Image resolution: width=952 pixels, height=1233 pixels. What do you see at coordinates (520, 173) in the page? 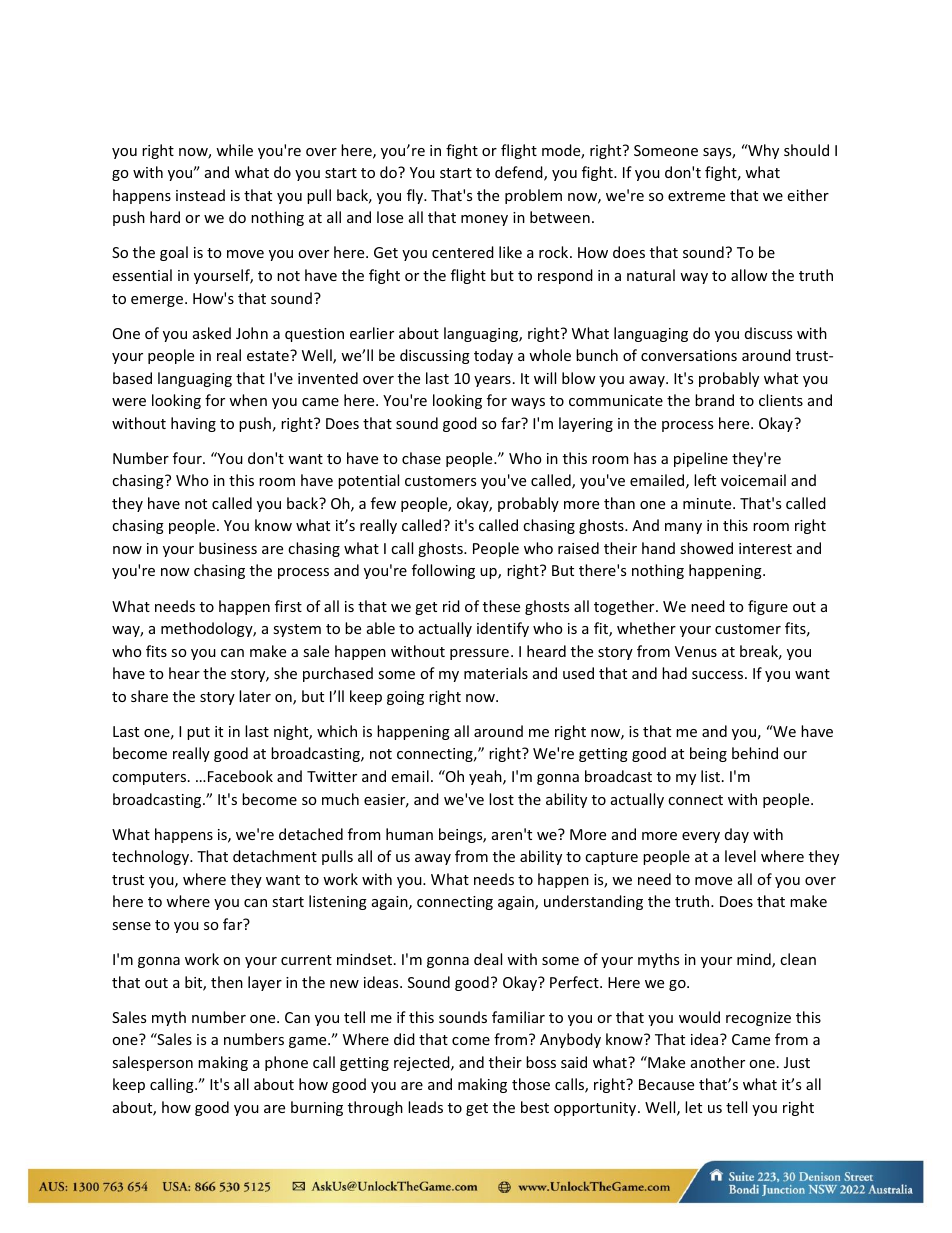
I see `defend` at bounding box center [520, 173].
